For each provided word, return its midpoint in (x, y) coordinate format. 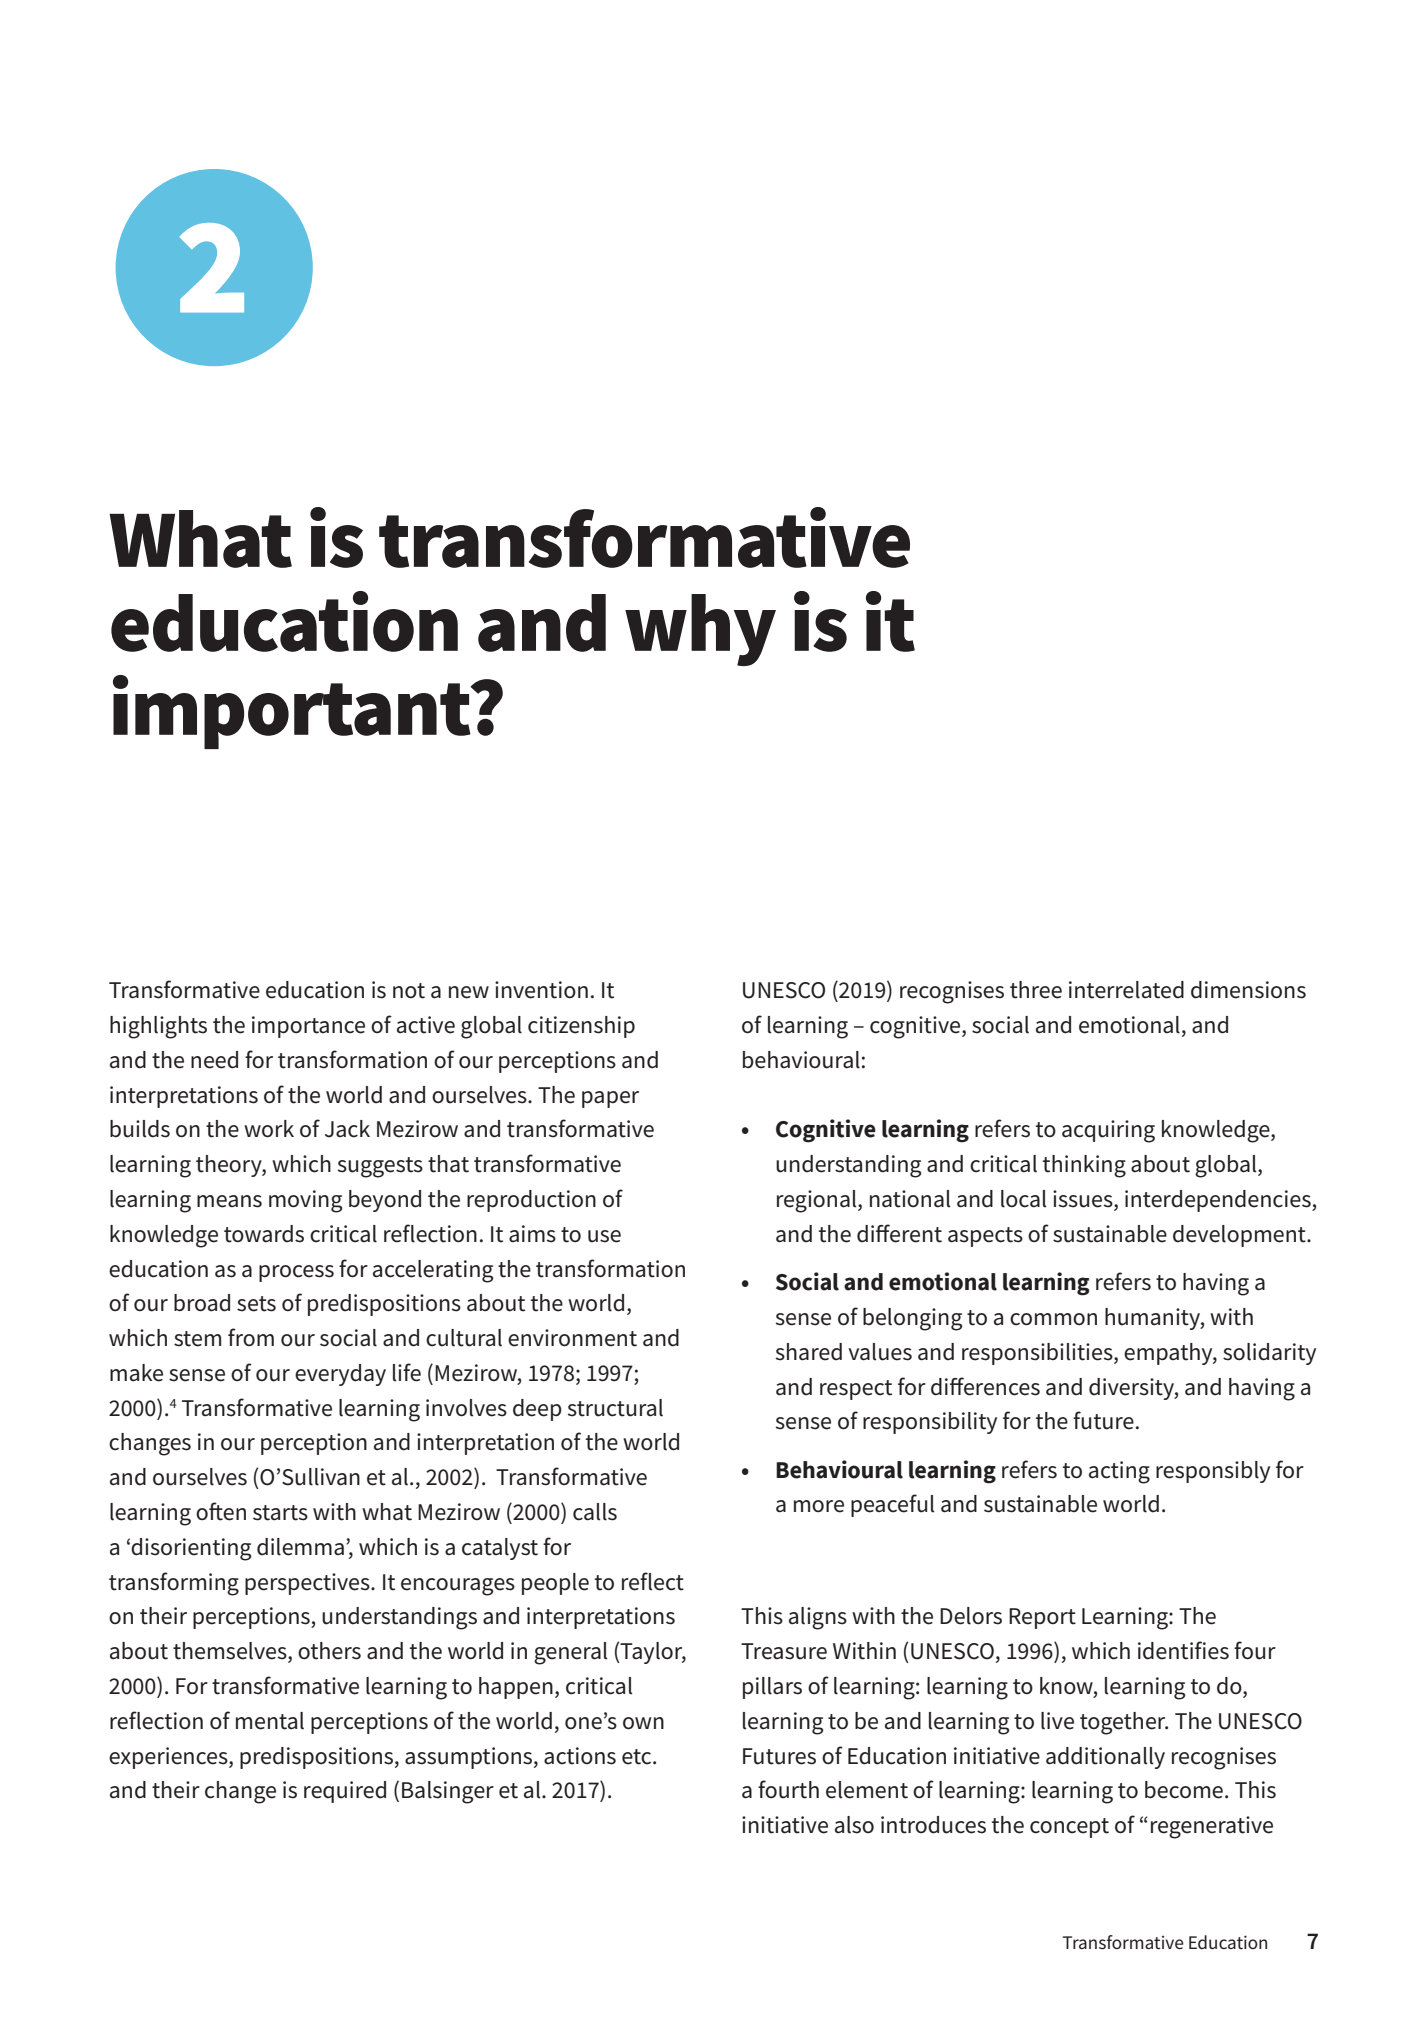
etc (638, 1757)
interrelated (1126, 990)
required (345, 1792)
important (293, 712)
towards (264, 1234)
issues (1084, 1200)
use (604, 1236)
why (700, 630)
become (1184, 1790)
